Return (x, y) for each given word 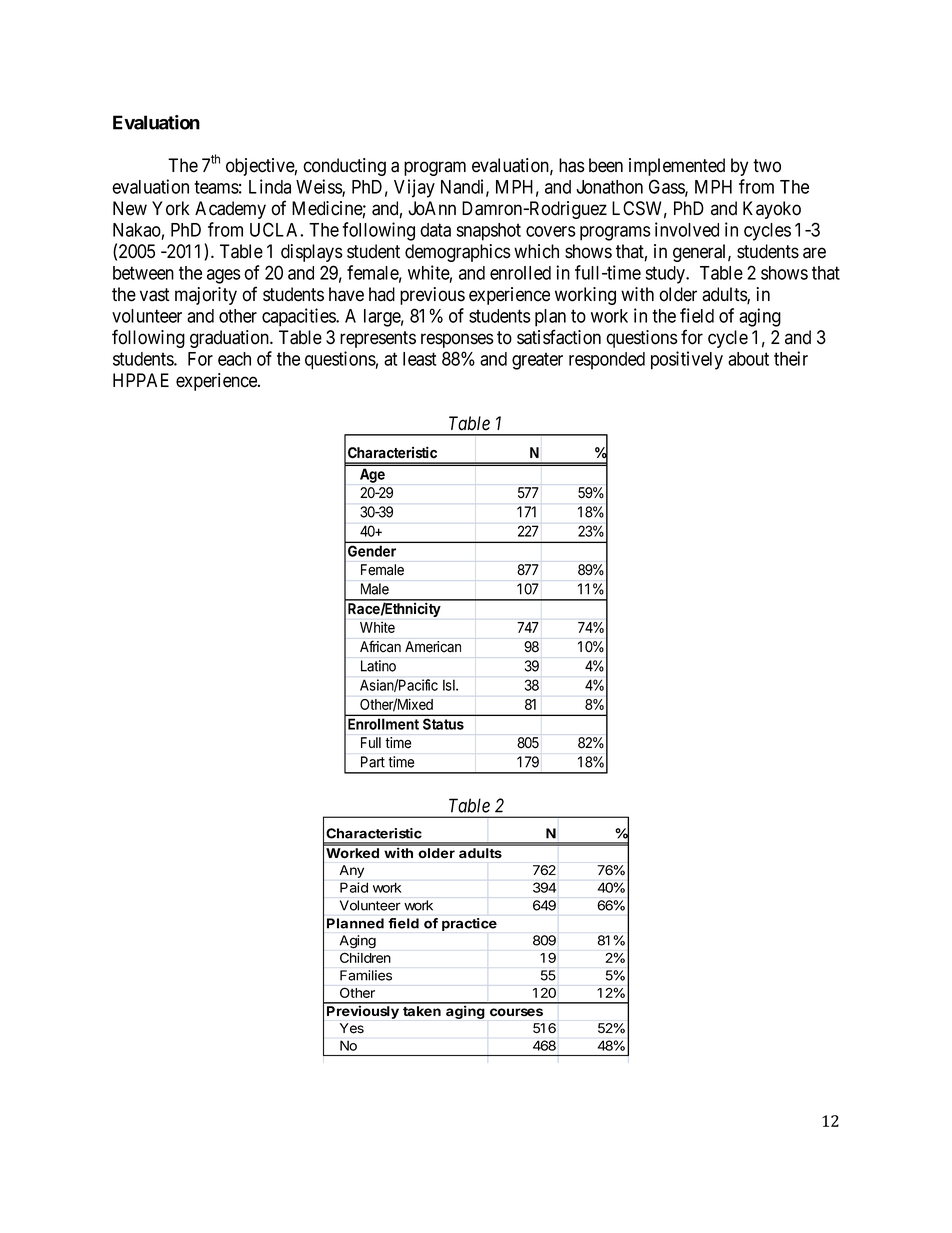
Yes (352, 1028)
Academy (230, 210)
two (767, 166)
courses (516, 1012)
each (234, 359)
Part (373, 762)
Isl (450, 685)
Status (443, 724)
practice (469, 924)
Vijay (414, 188)
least (419, 359)
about (748, 359)
